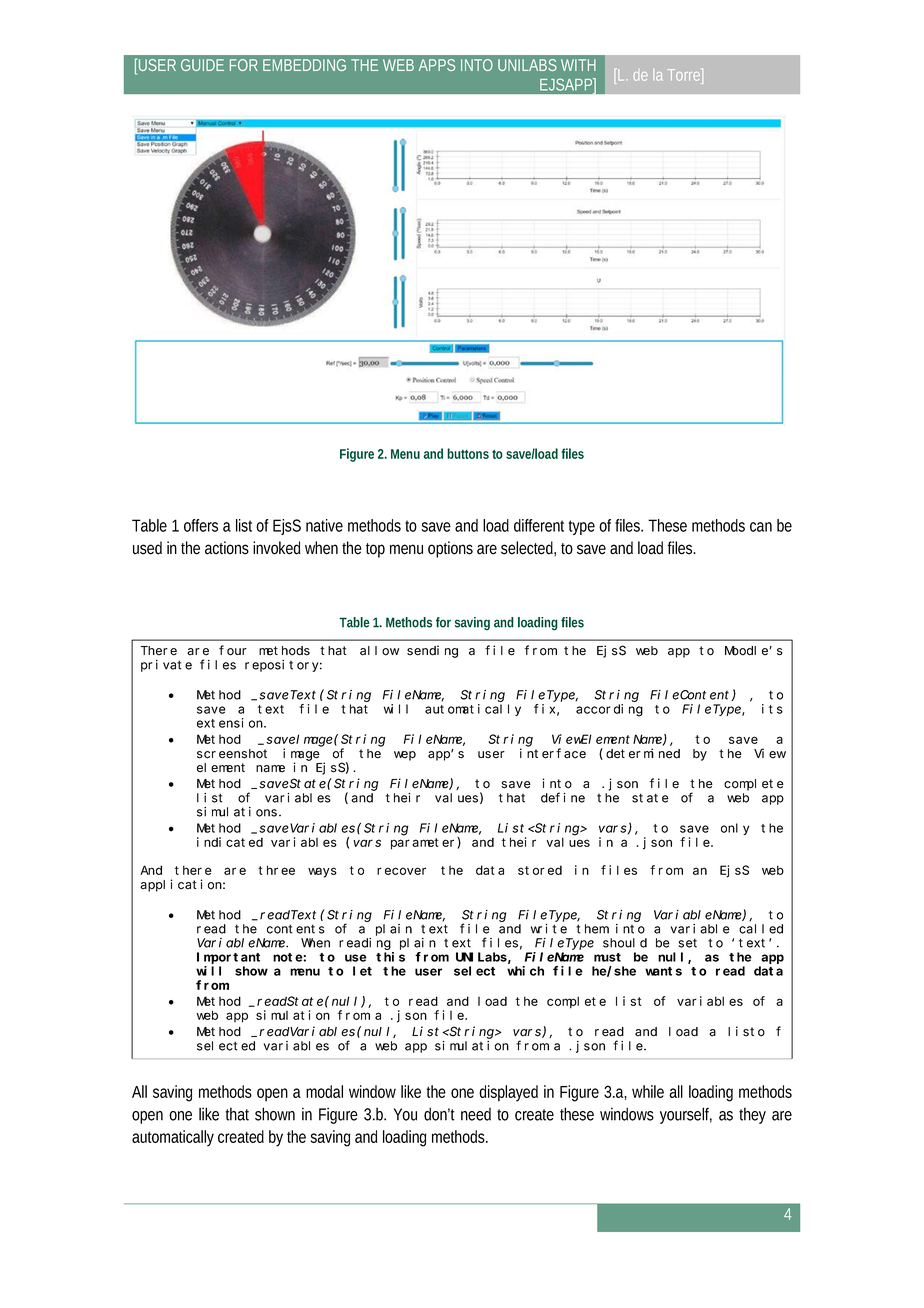  I want to click on APPS, so click(437, 65).
